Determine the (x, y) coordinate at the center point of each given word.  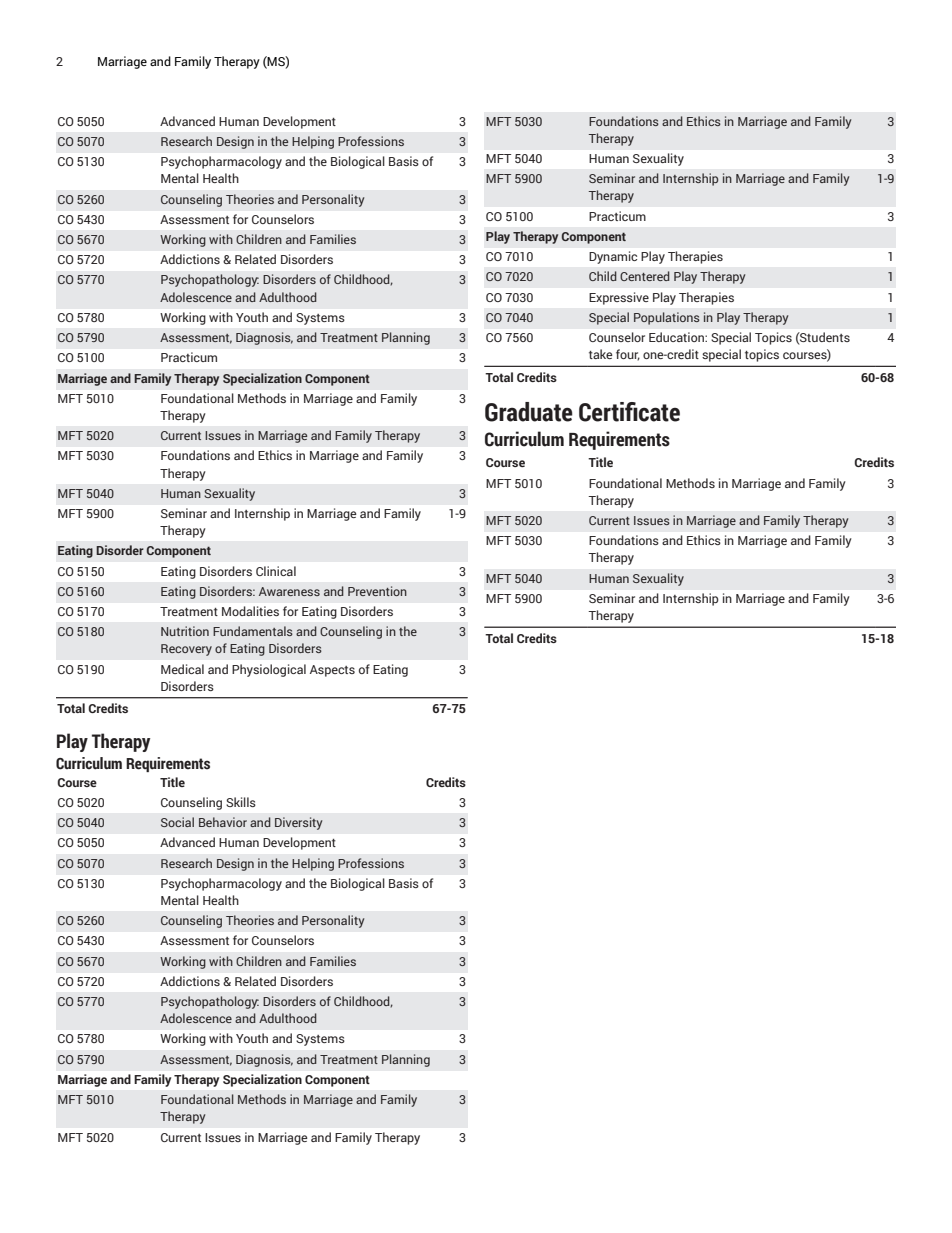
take (601, 354)
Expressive (619, 298)
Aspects (332, 671)
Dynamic (613, 257)
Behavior (223, 822)
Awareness (289, 591)
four (628, 355)
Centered (645, 276)
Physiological (269, 670)
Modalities (250, 611)
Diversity (298, 823)
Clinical (276, 571)
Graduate (529, 412)
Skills (241, 802)
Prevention (377, 591)
